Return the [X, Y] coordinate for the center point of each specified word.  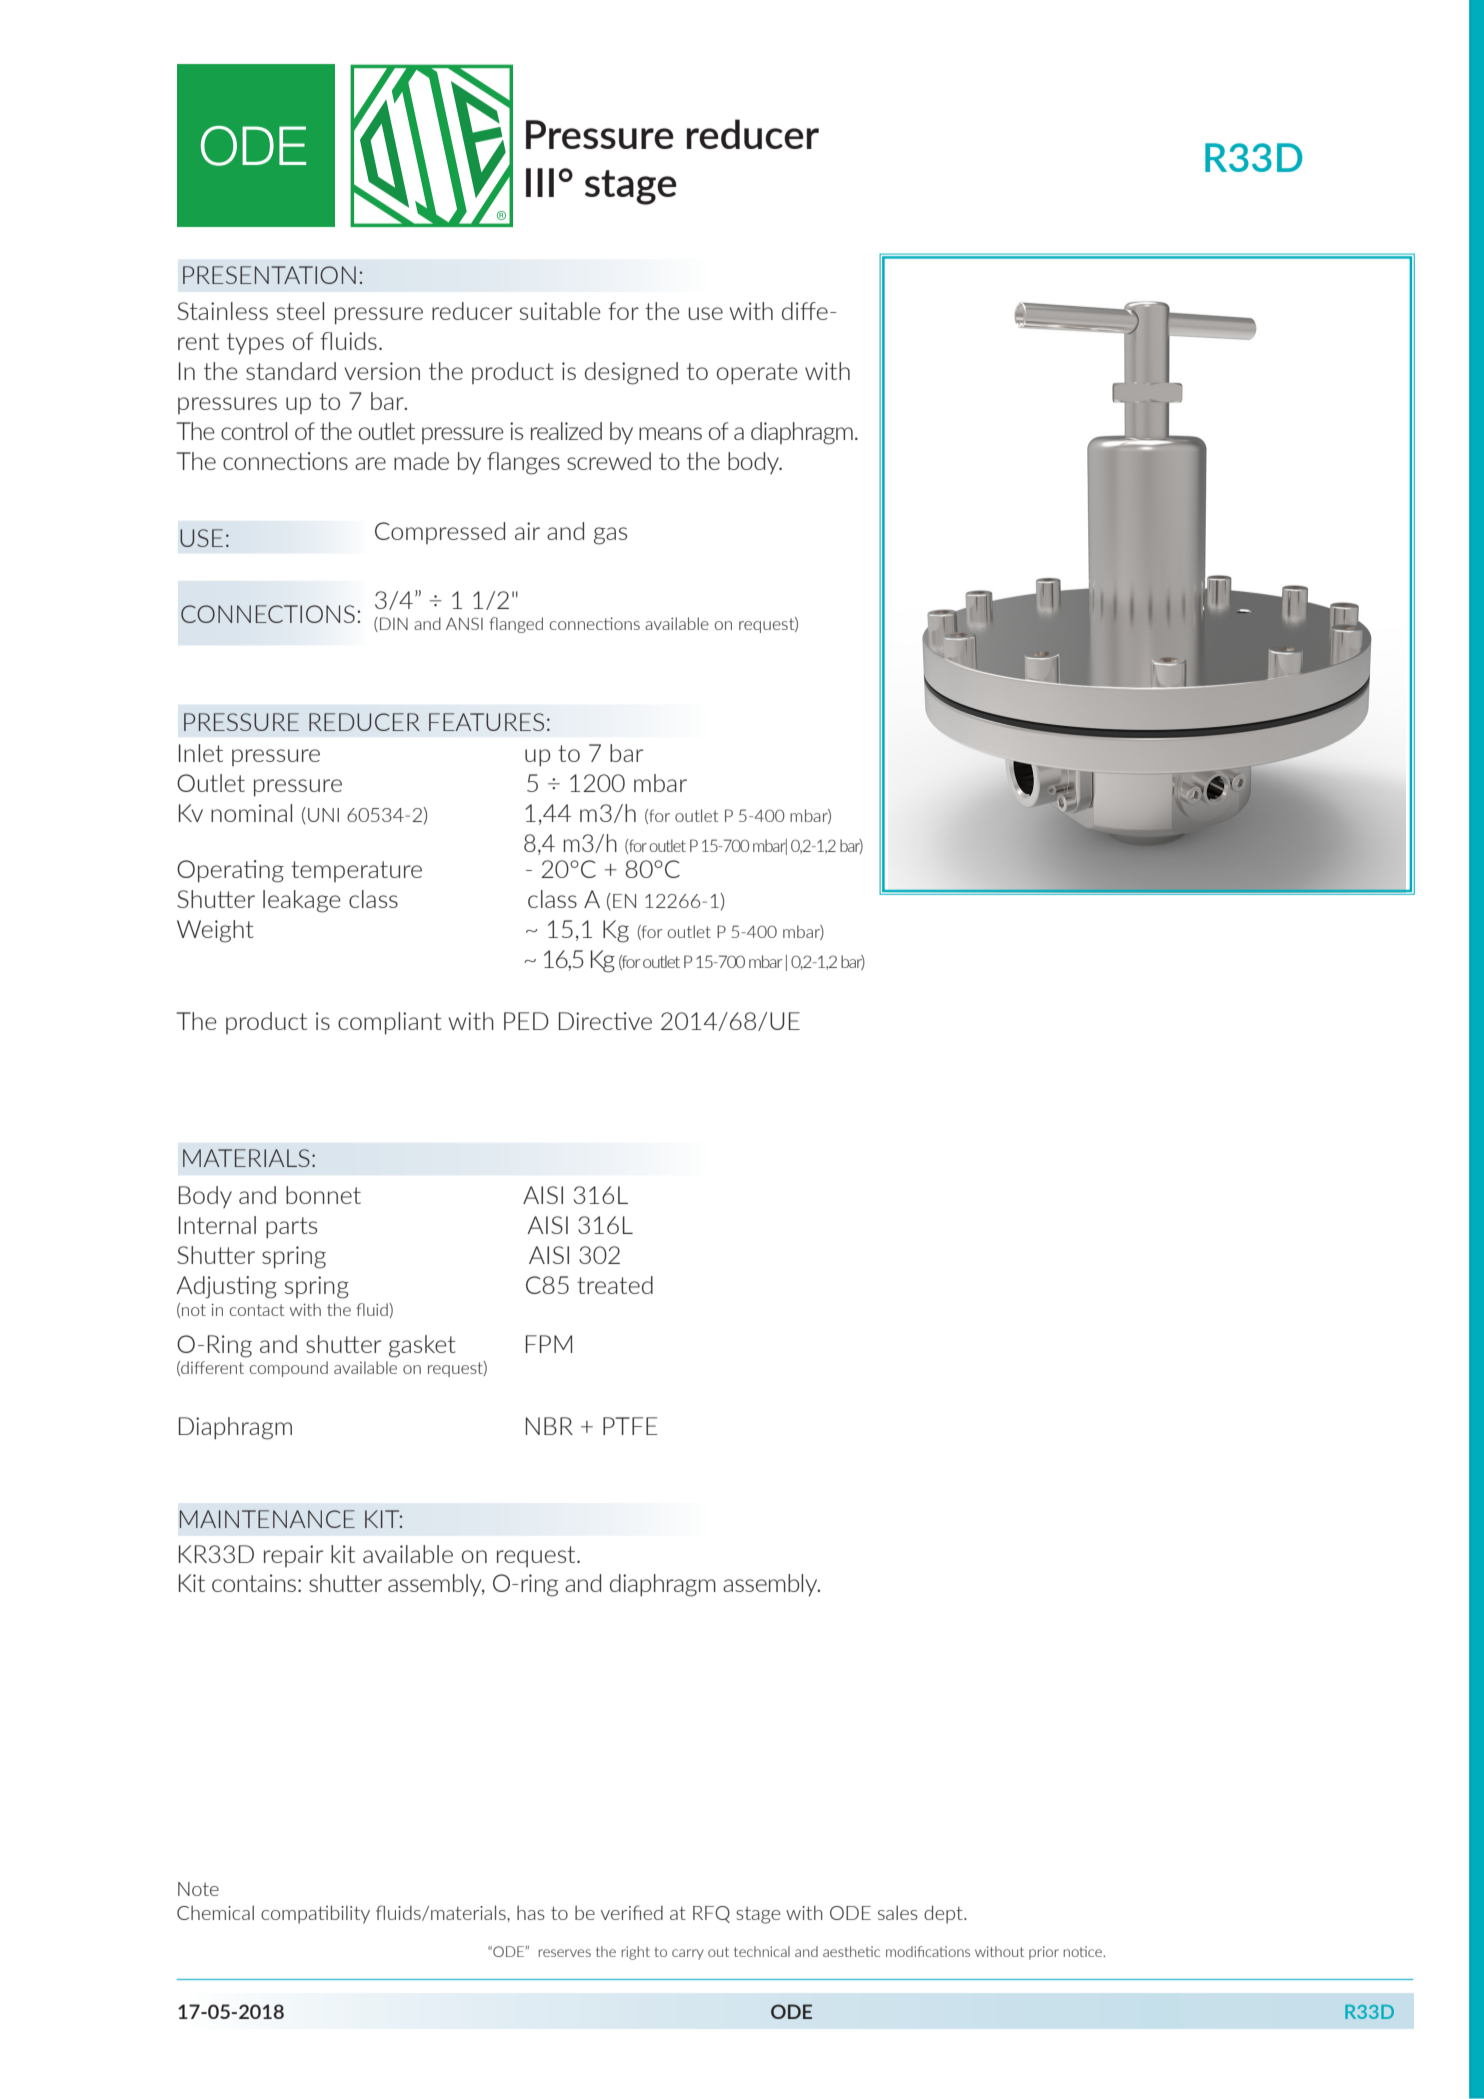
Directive [605, 1021]
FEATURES [486, 722]
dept [944, 1914]
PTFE [630, 1426]
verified [632, 1912]
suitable [560, 311]
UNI [323, 815]
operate [757, 374]
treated [615, 1285]
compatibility [315, 1914]
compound [289, 1369]
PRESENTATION [269, 275]
